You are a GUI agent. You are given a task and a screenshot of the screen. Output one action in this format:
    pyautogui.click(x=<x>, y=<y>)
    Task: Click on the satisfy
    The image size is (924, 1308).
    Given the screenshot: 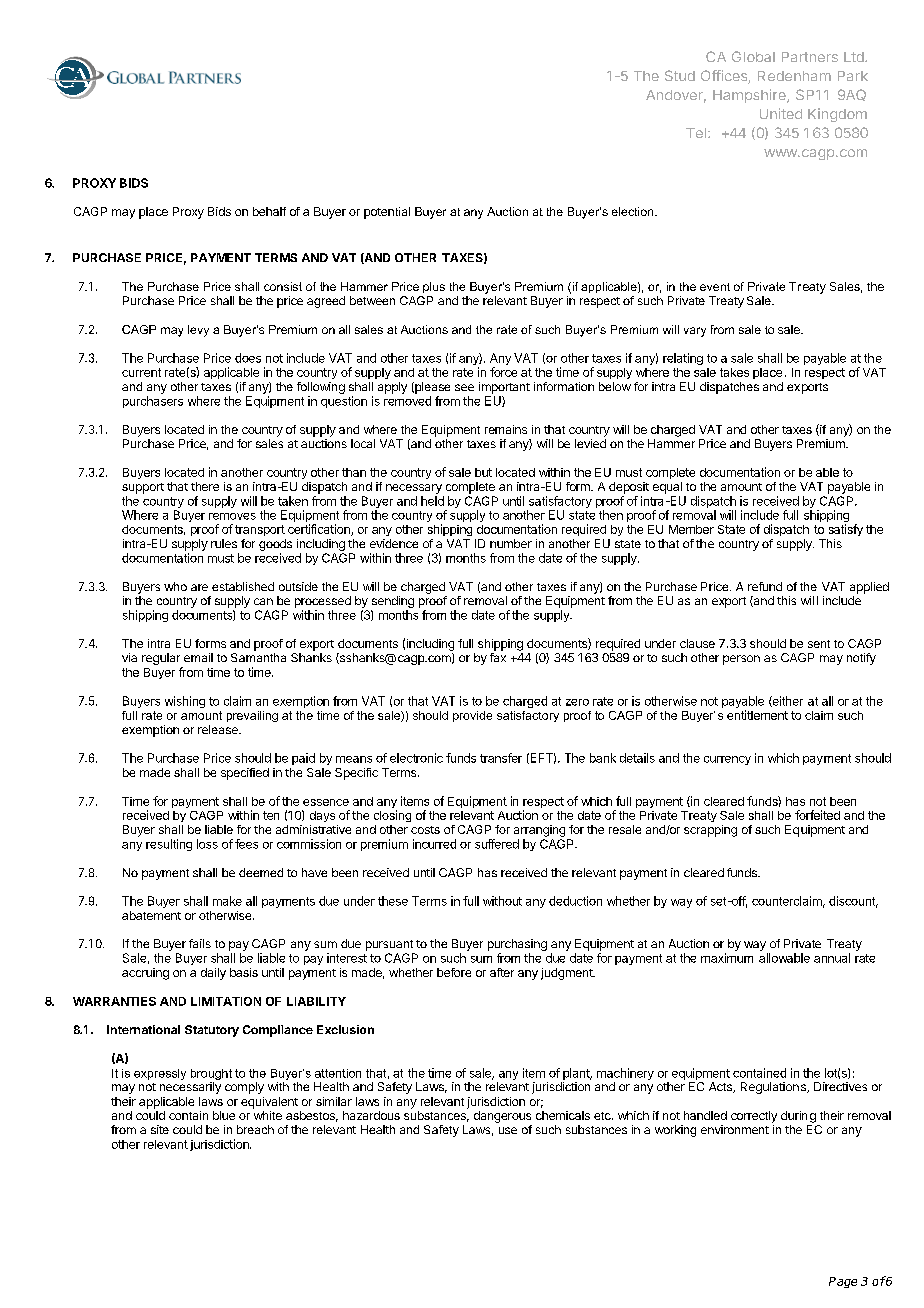 What is the action you would take?
    pyautogui.click(x=846, y=530)
